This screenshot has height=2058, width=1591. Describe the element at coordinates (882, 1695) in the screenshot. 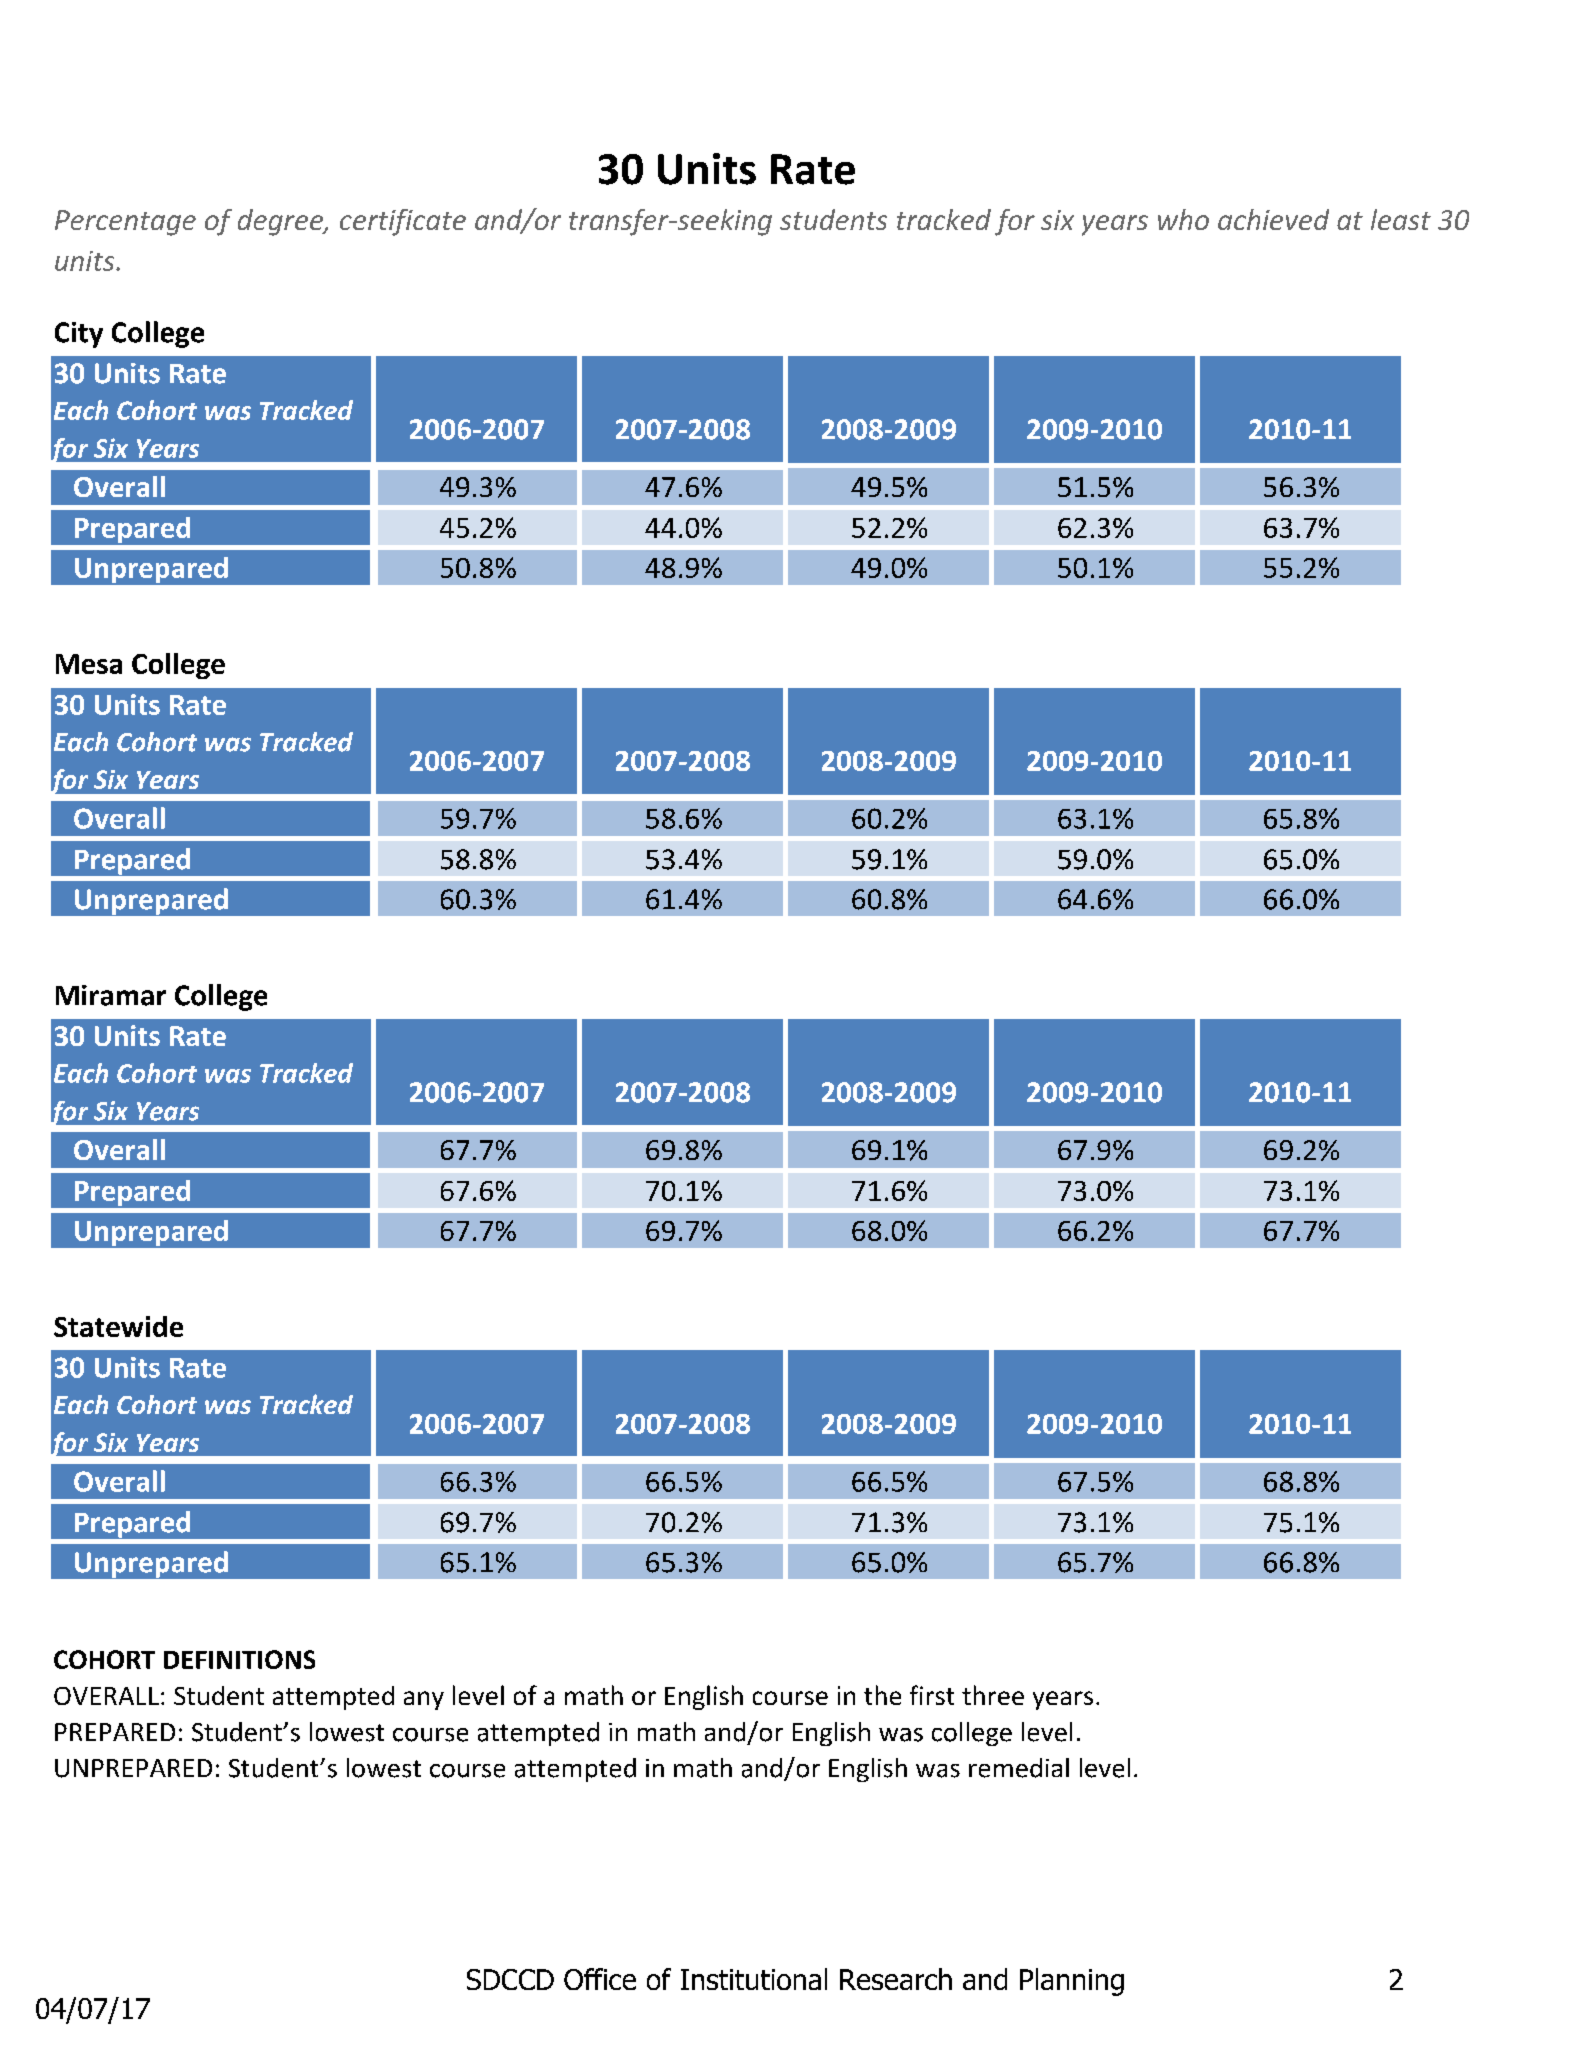

I see `the` at that location.
